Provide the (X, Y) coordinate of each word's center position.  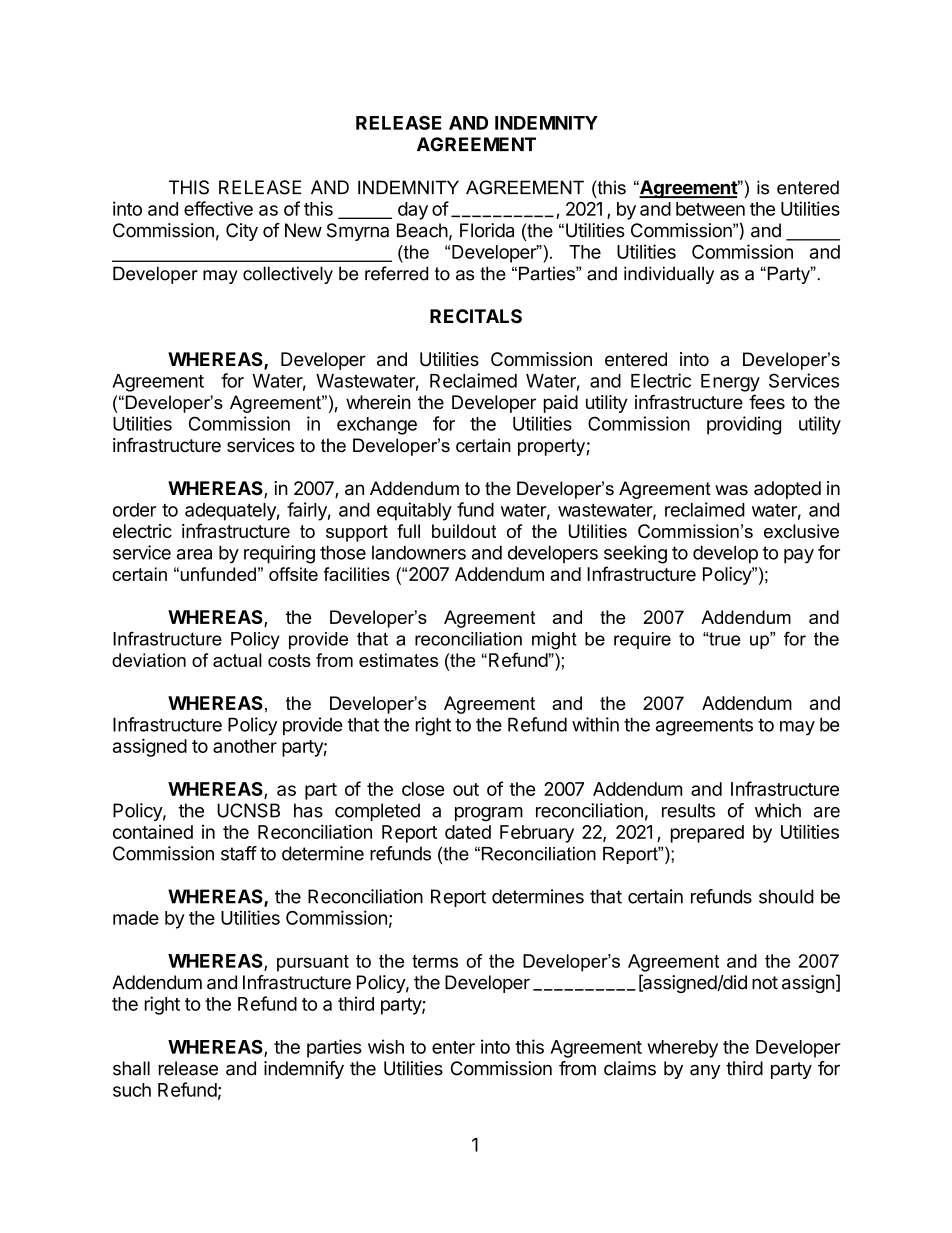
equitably (414, 511)
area (194, 554)
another (245, 746)
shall (131, 1068)
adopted (787, 490)
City (242, 232)
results (688, 810)
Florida (487, 230)
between (710, 209)
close (423, 789)
